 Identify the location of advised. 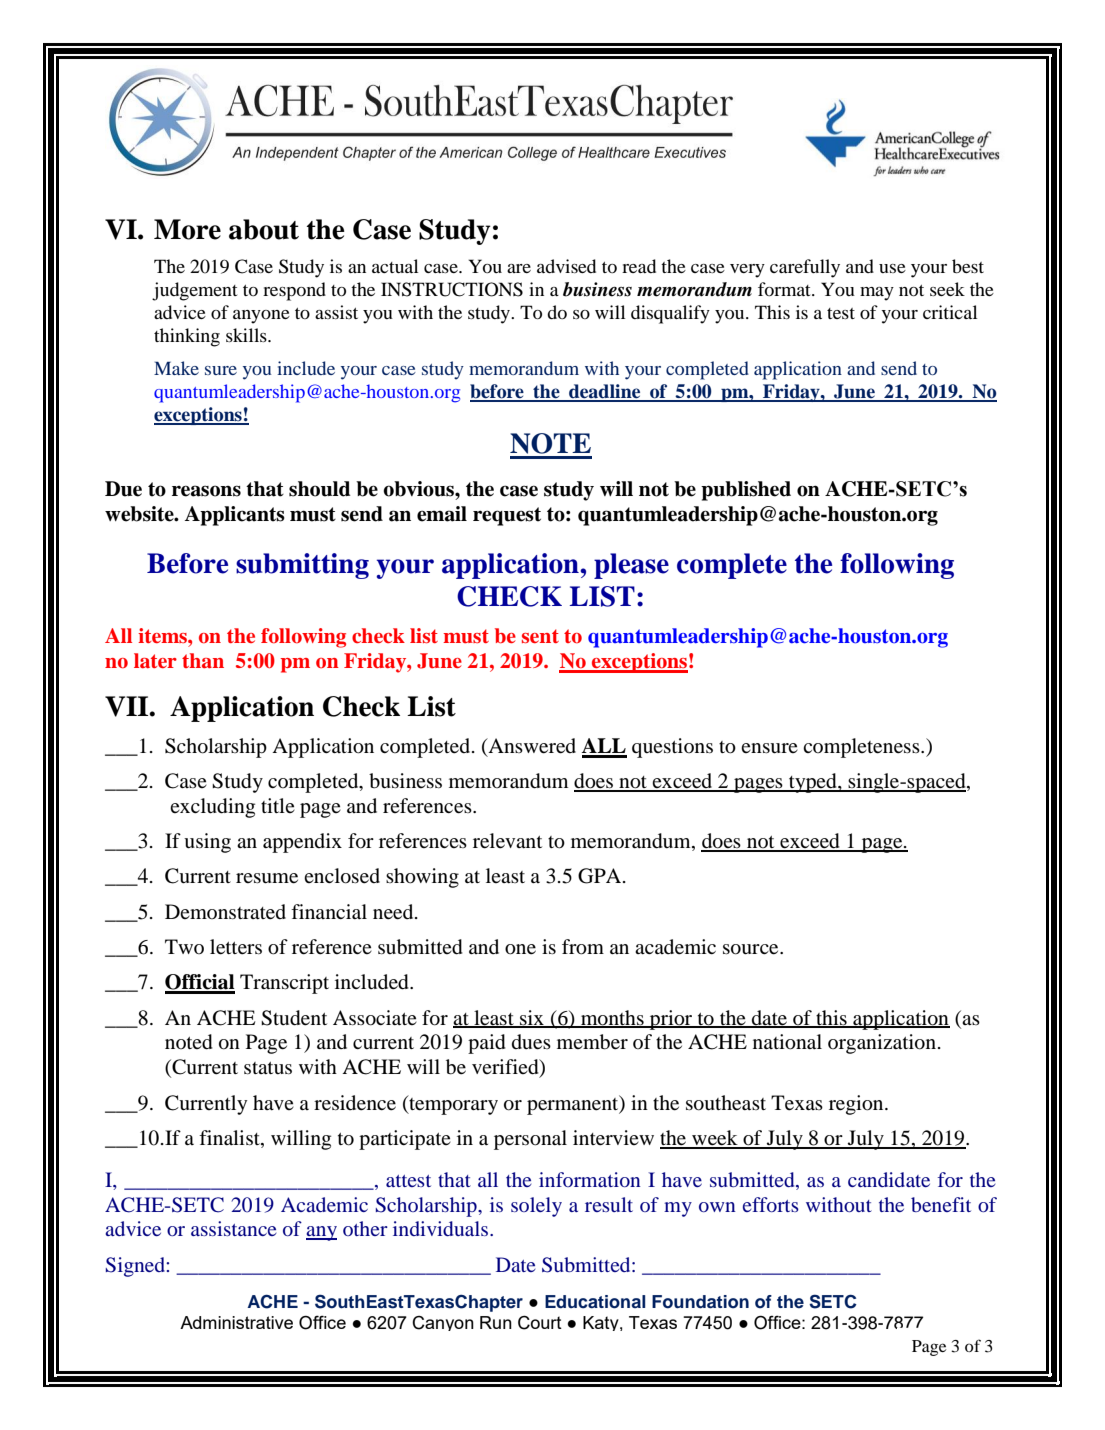
(566, 266).
